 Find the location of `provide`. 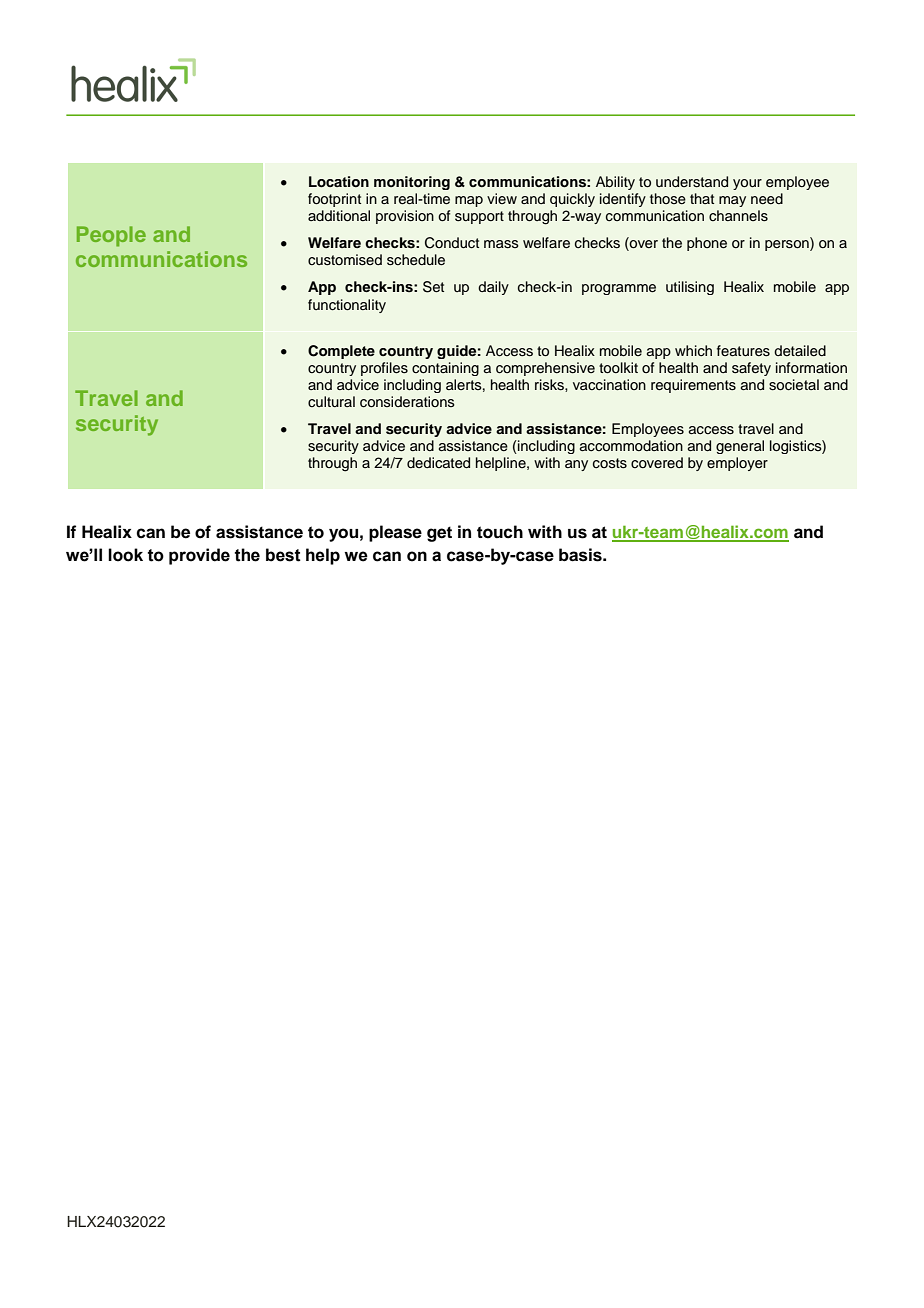

provide is located at coordinates (199, 556).
